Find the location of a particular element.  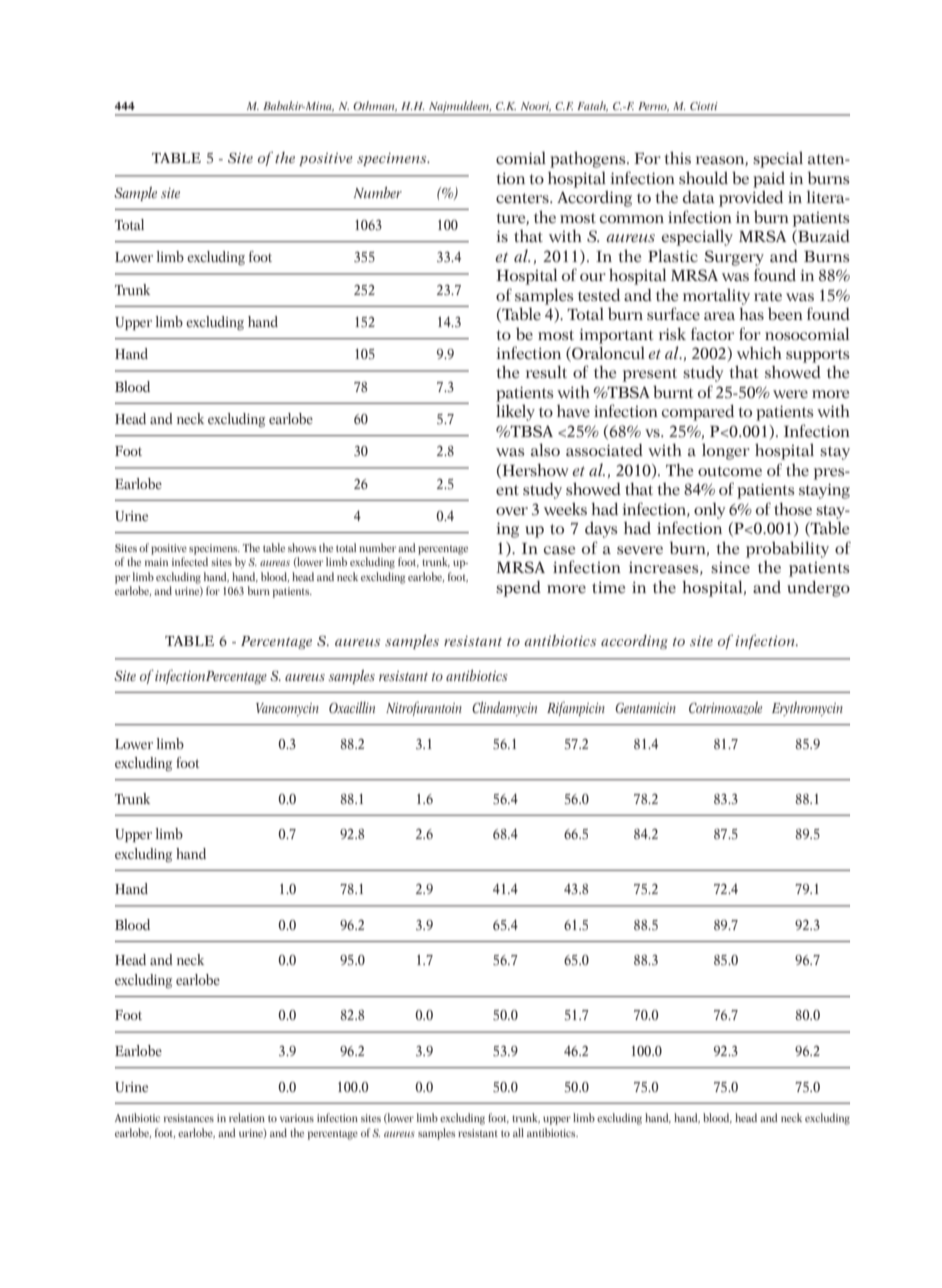

Clindamycin is located at coordinates (504, 709).
